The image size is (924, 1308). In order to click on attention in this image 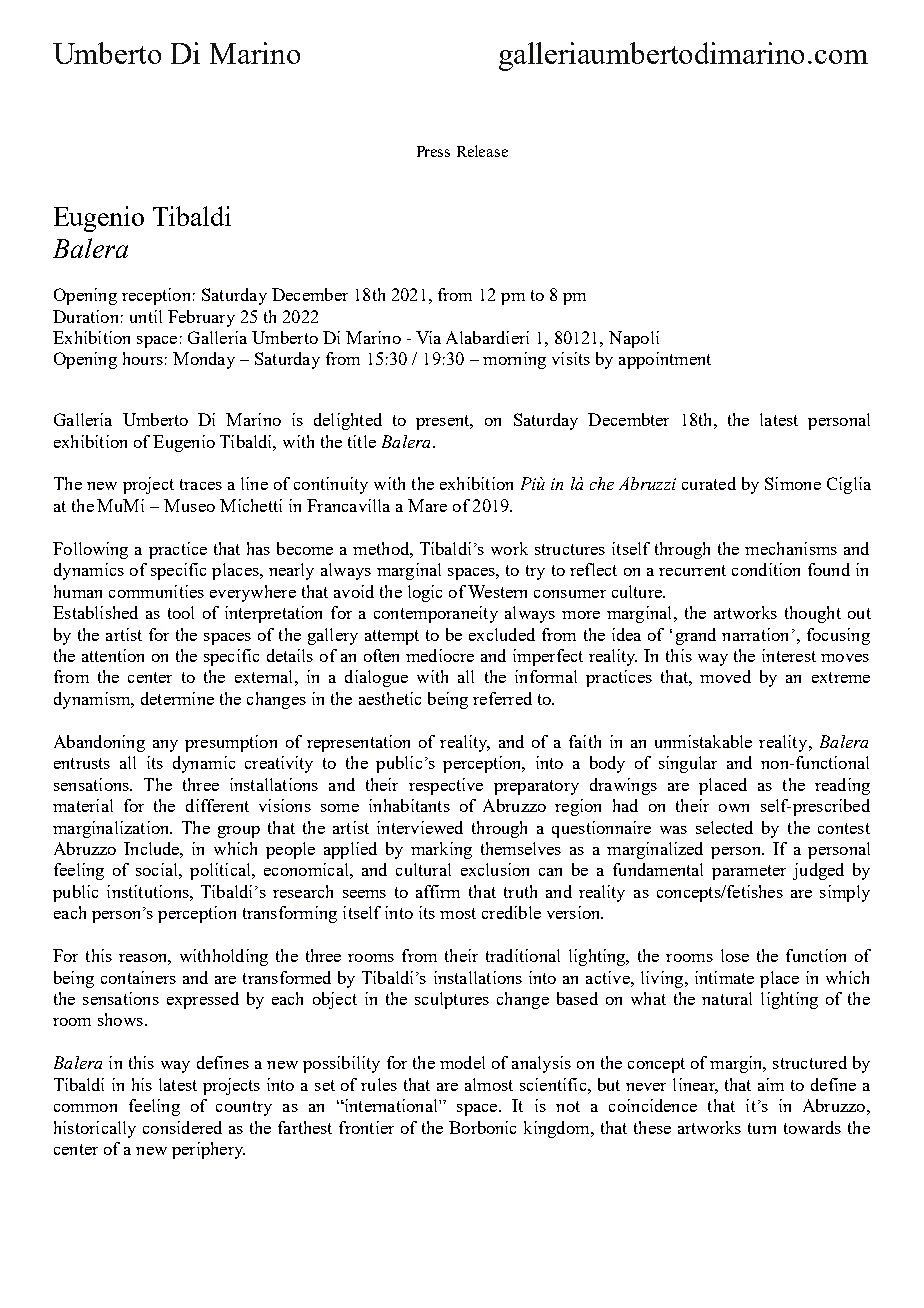, I will do `click(113, 655)`.
